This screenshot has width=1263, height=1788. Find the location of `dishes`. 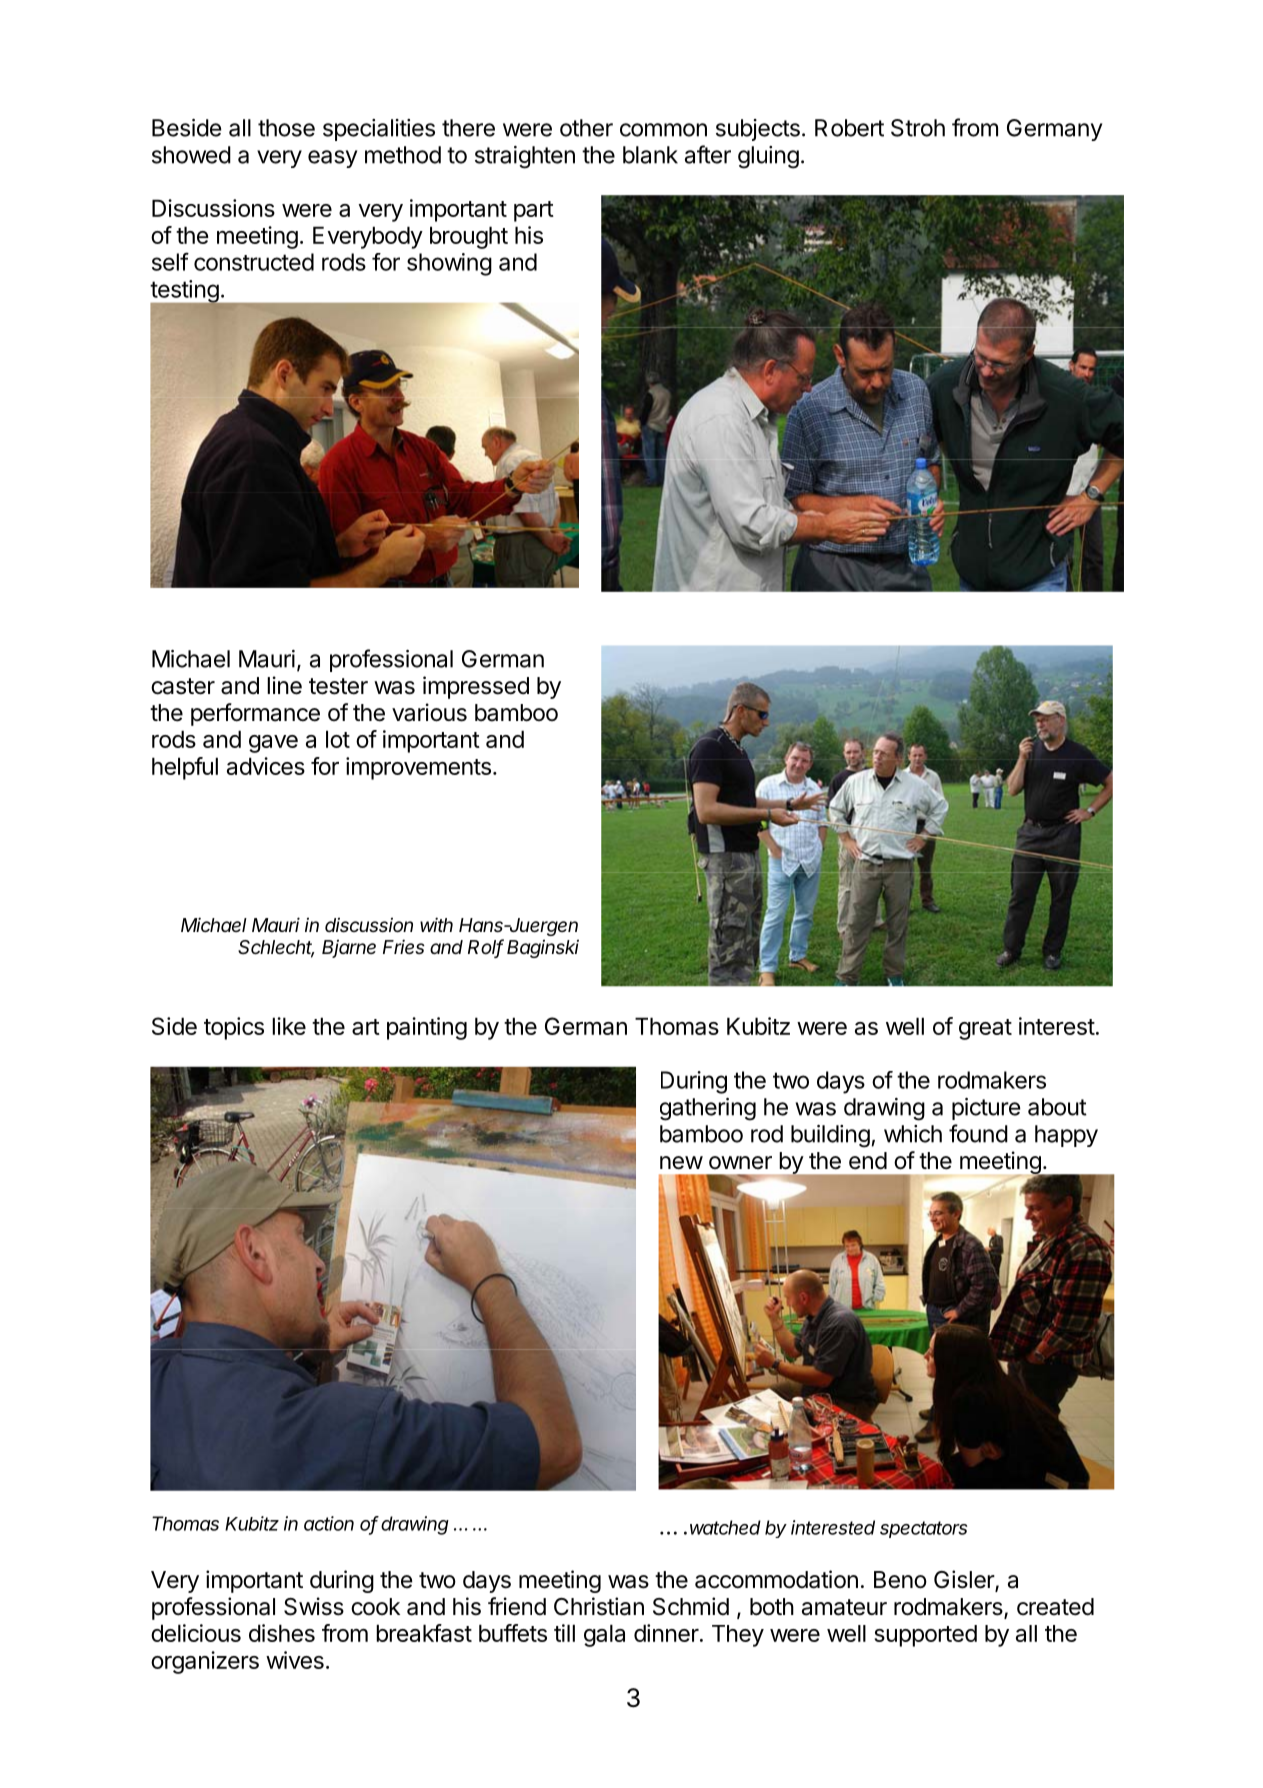

dishes is located at coordinates (282, 1633).
